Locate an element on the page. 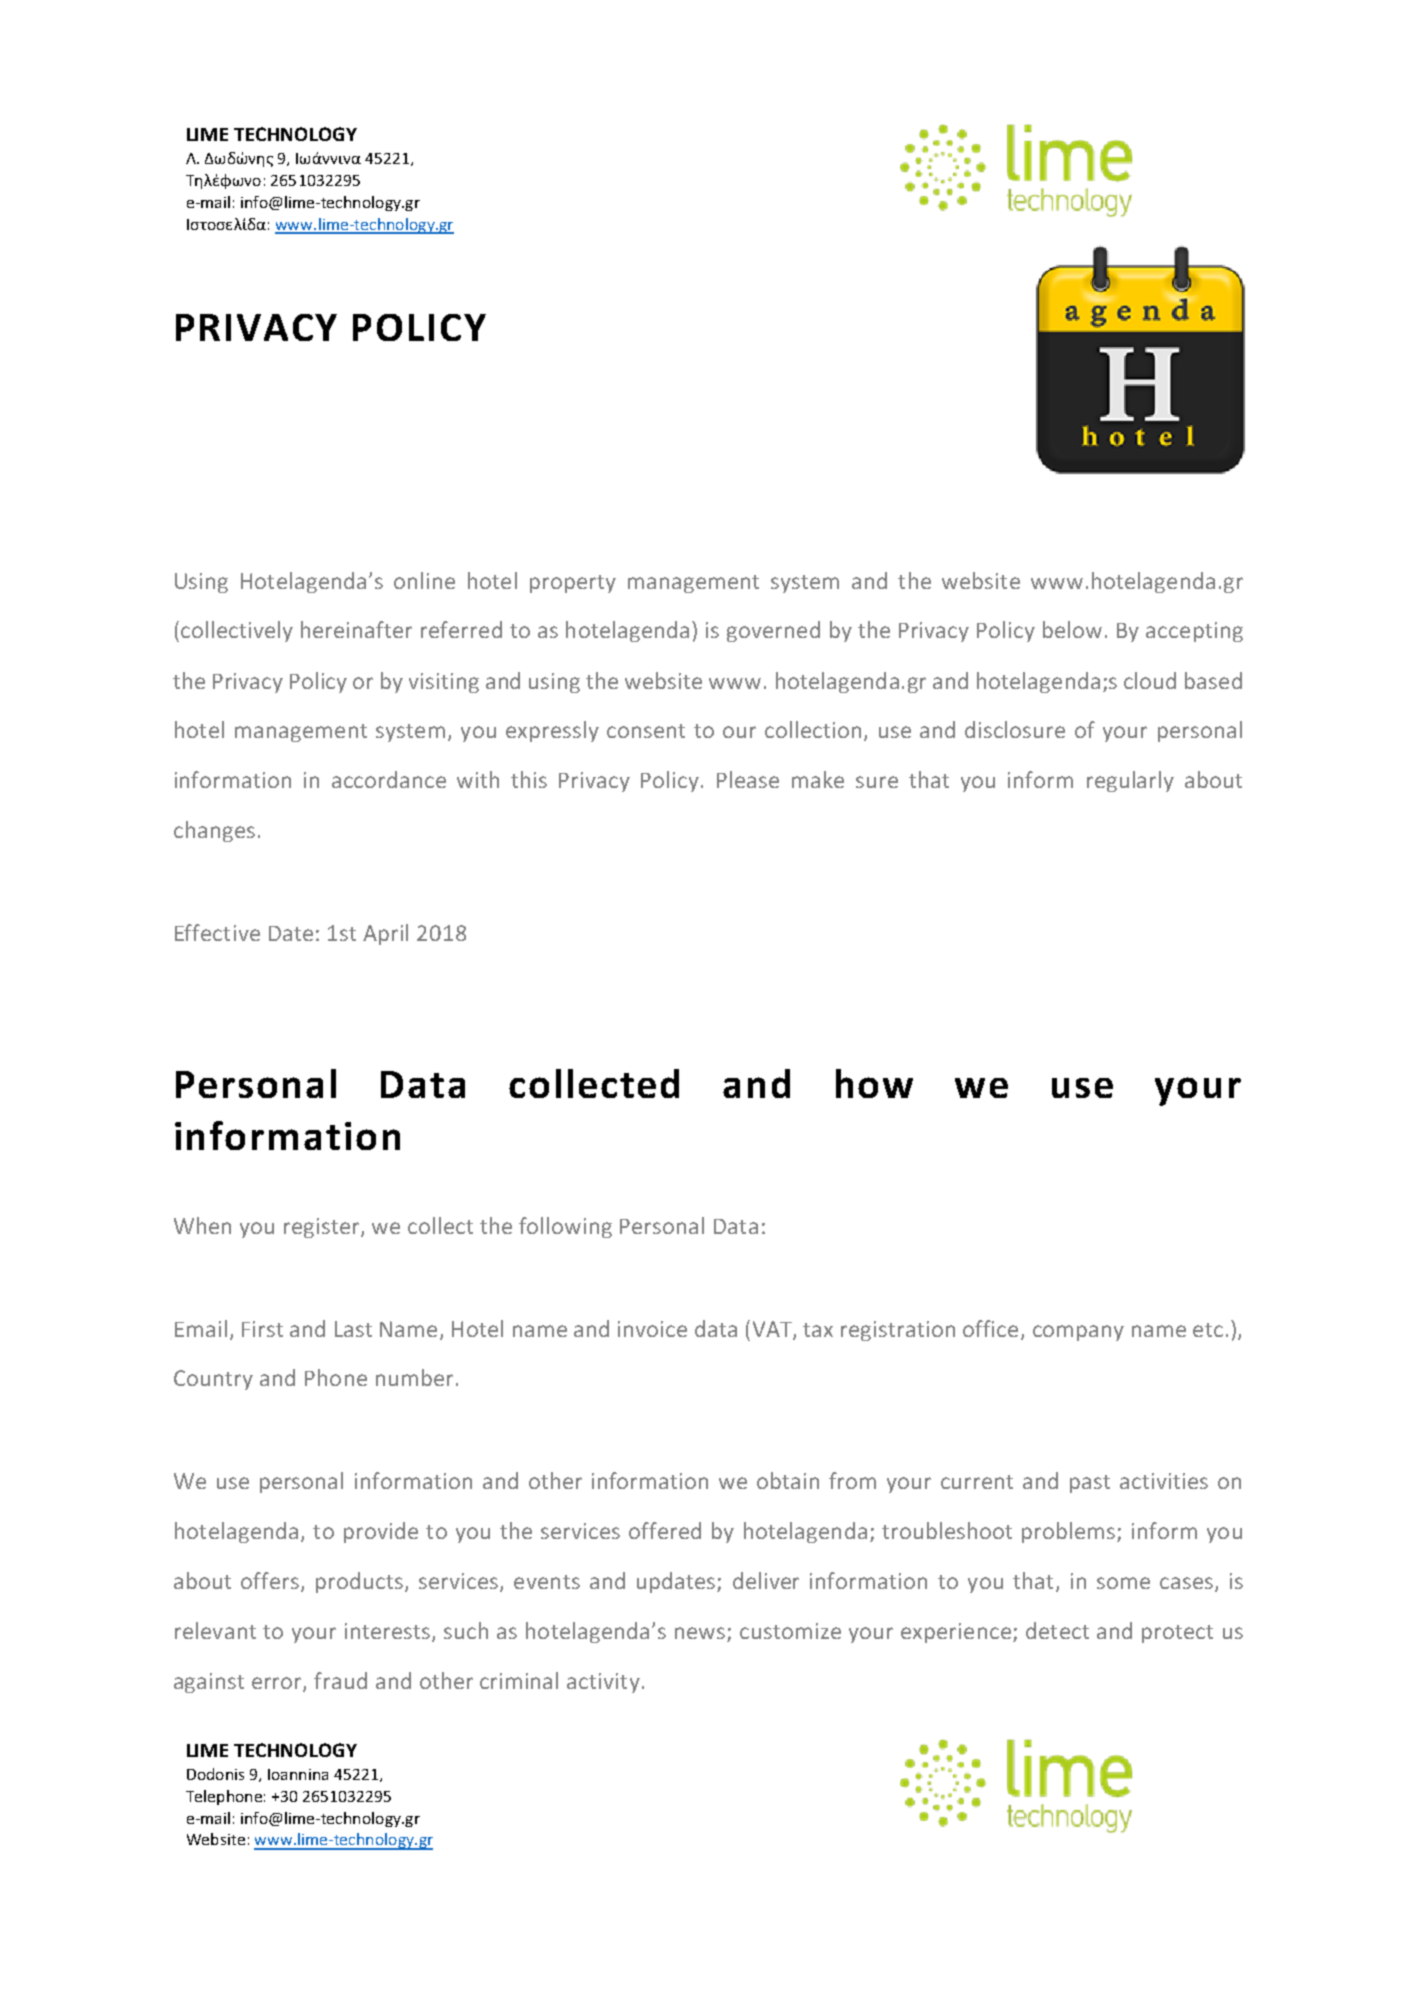 This page has height=1998, width=1413. invoice is located at coordinates (652, 1329).
